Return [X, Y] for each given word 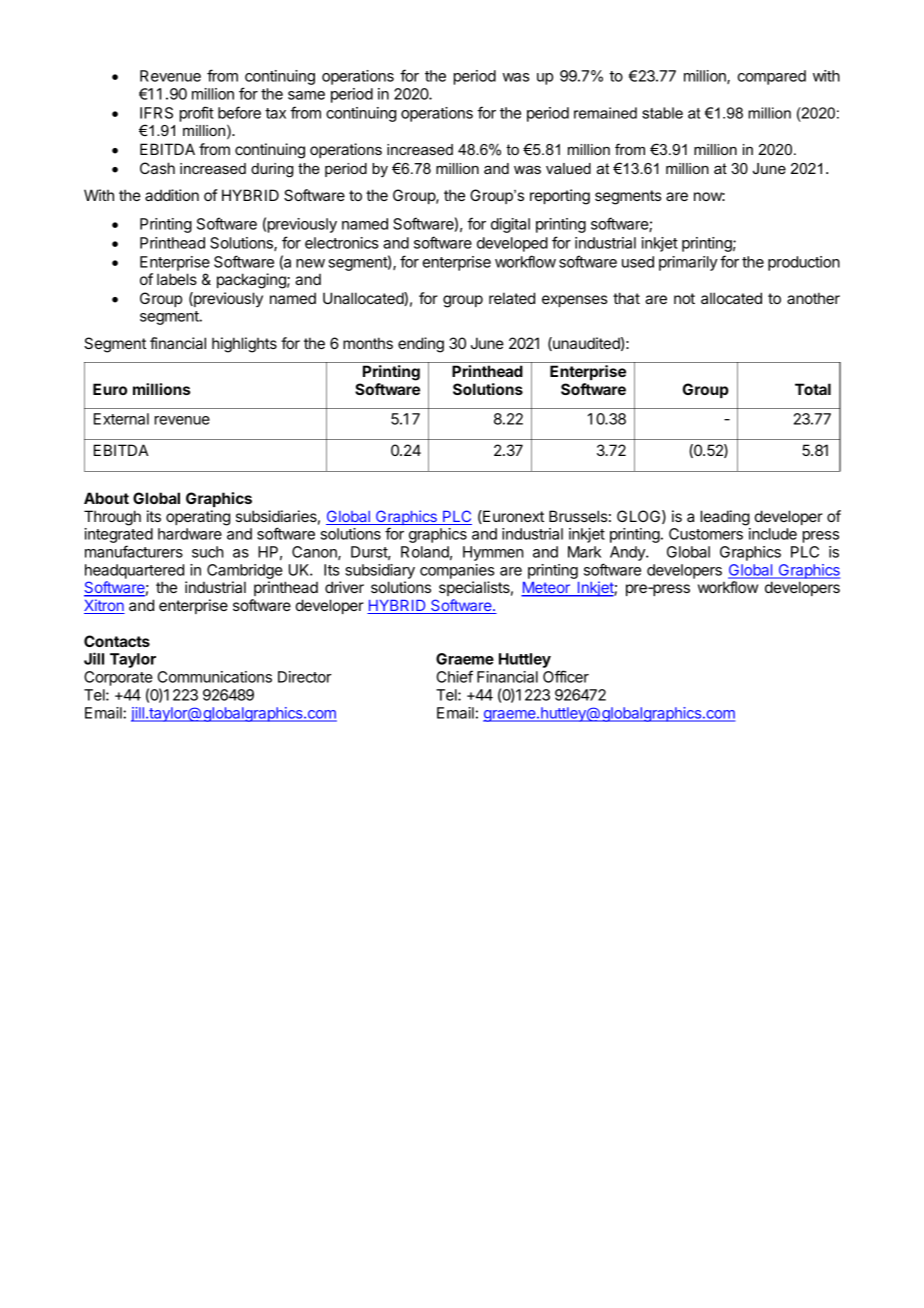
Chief [455, 676]
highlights [244, 345]
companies [457, 571]
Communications [215, 677]
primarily [688, 263]
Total [813, 389]
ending [421, 345]
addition [172, 195]
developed [512, 244]
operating [198, 518]
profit [197, 114]
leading [725, 518]
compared [771, 77]
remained [605, 113]
